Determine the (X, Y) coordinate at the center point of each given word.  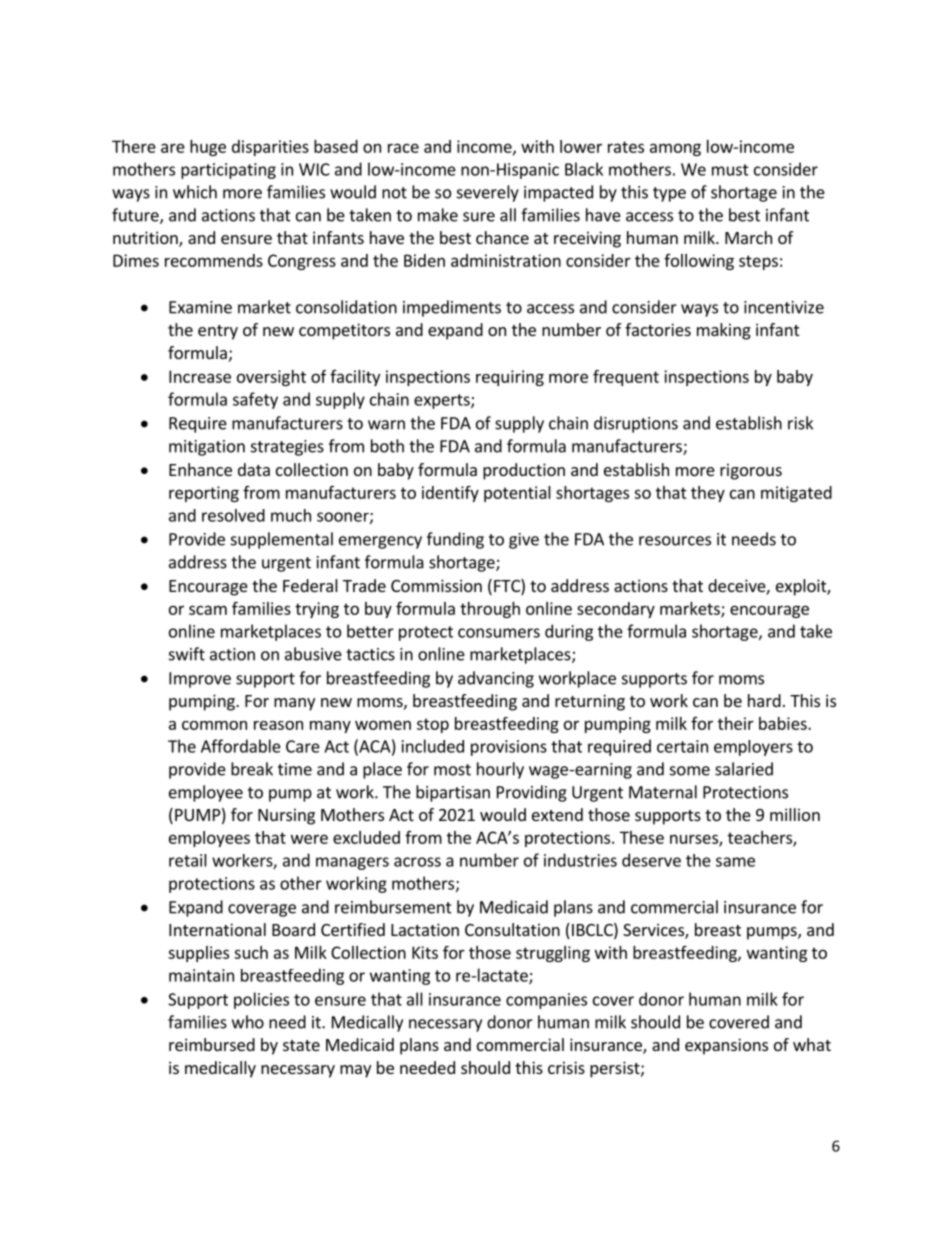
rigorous (751, 471)
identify (450, 494)
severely (488, 193)
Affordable (241, 746)
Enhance (200, 469)
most (452, 770)
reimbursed (212, 1044)
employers (753, 748)
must (730, 170)
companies (546, 1001)
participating (228, 171)
